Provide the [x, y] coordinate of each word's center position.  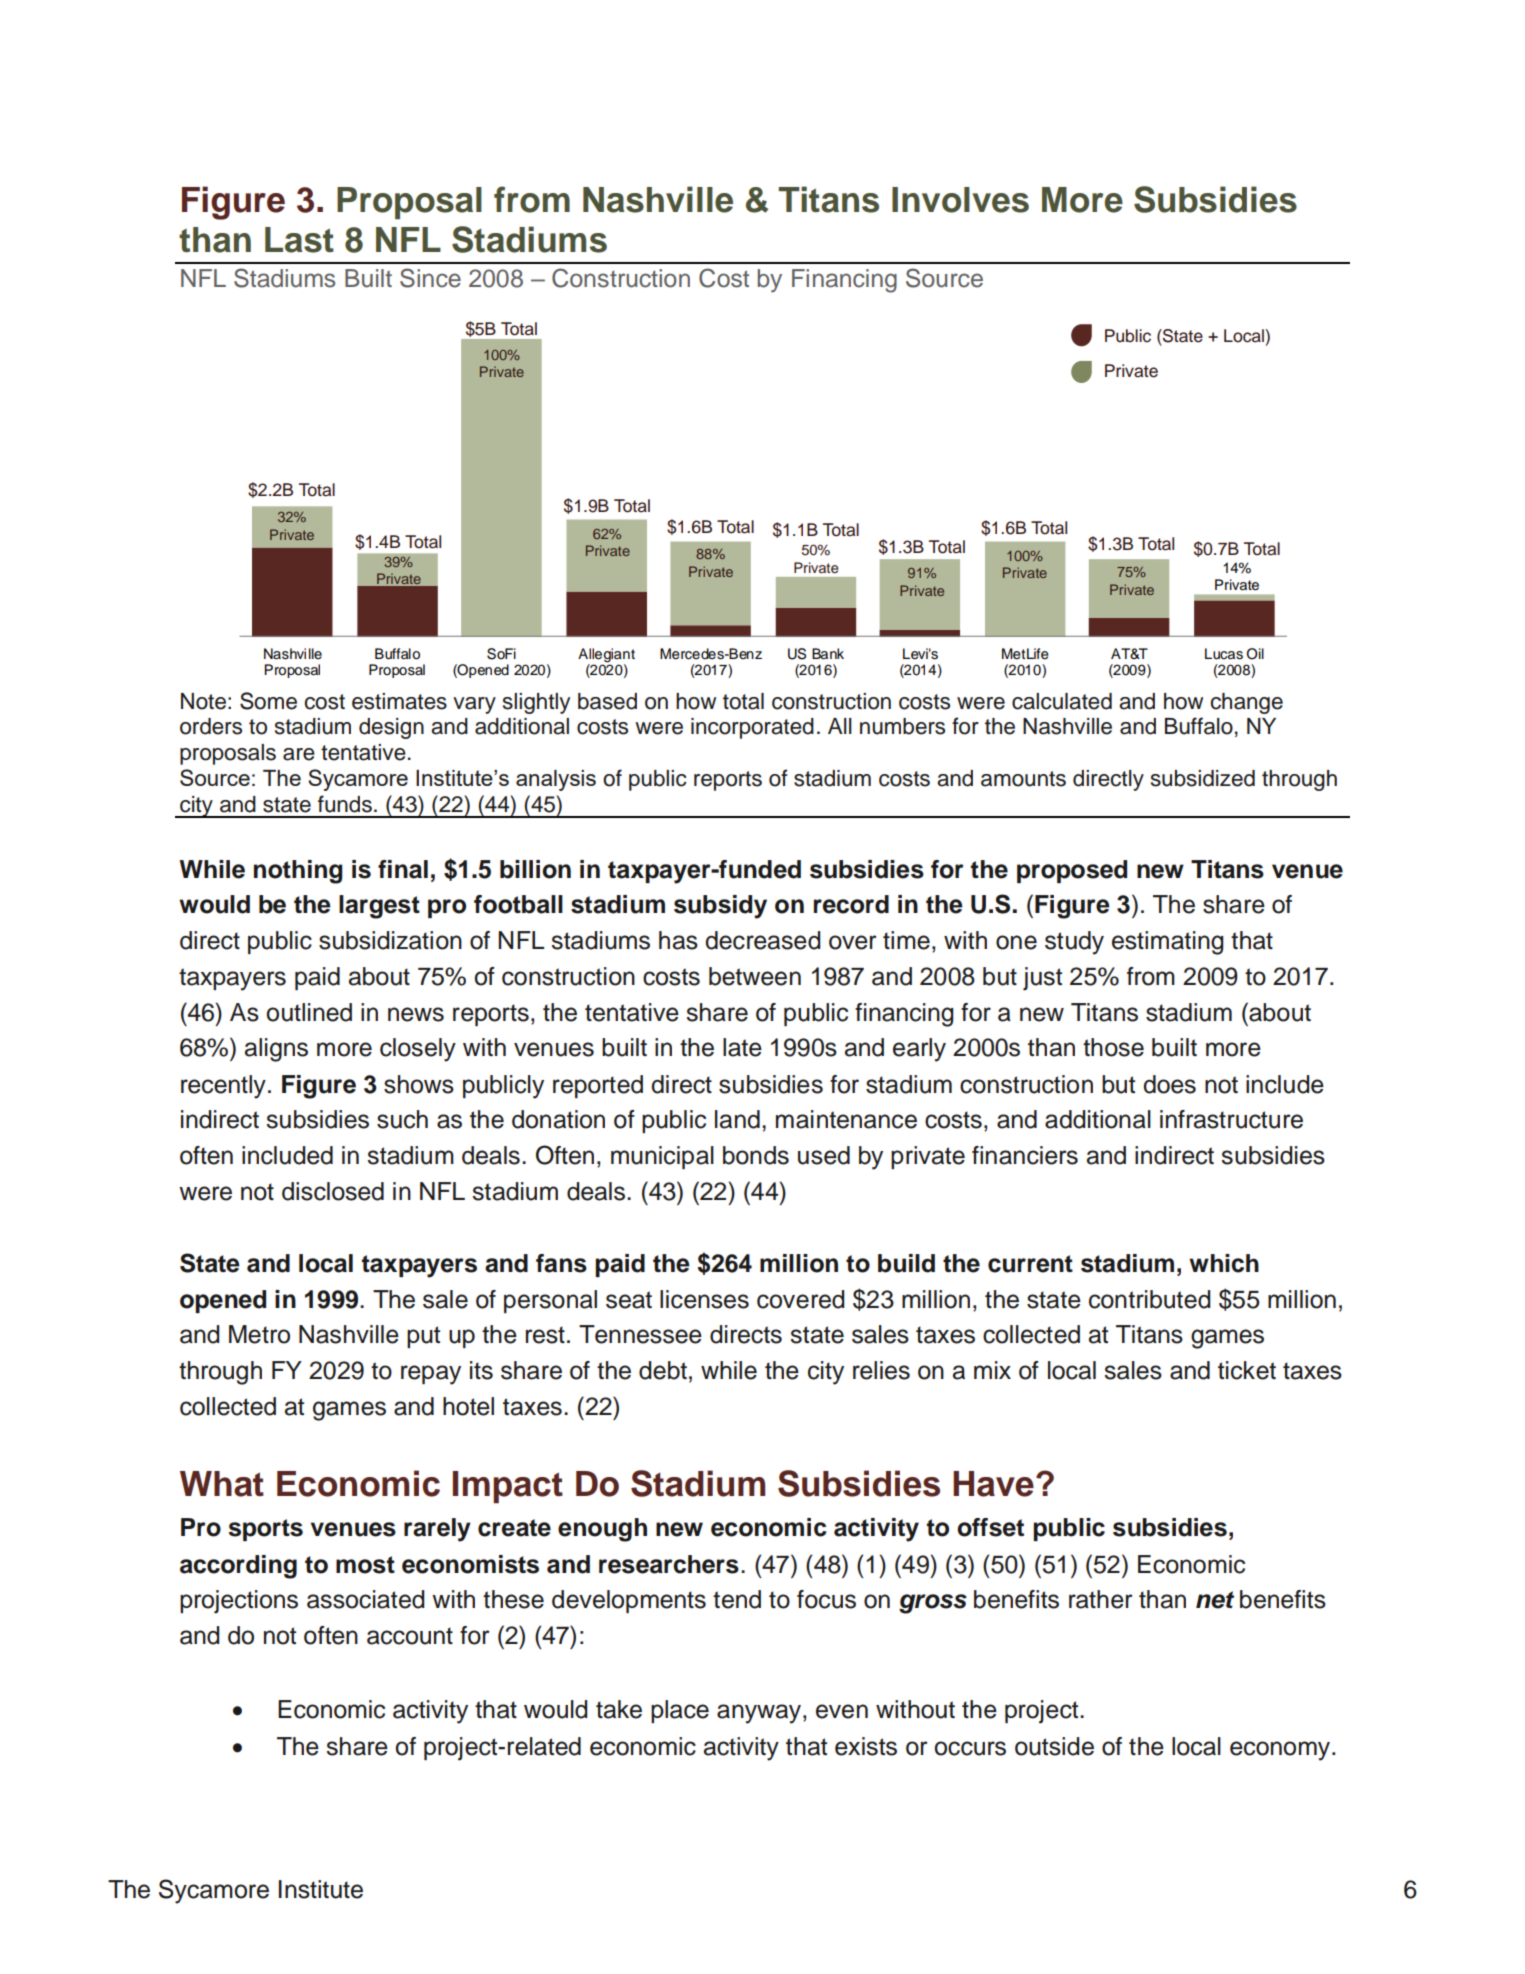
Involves [960, 200]
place [680, 1711]
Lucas [1224, 654]
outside [1054, 1746]
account [410, 1636]
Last [299, 240]
